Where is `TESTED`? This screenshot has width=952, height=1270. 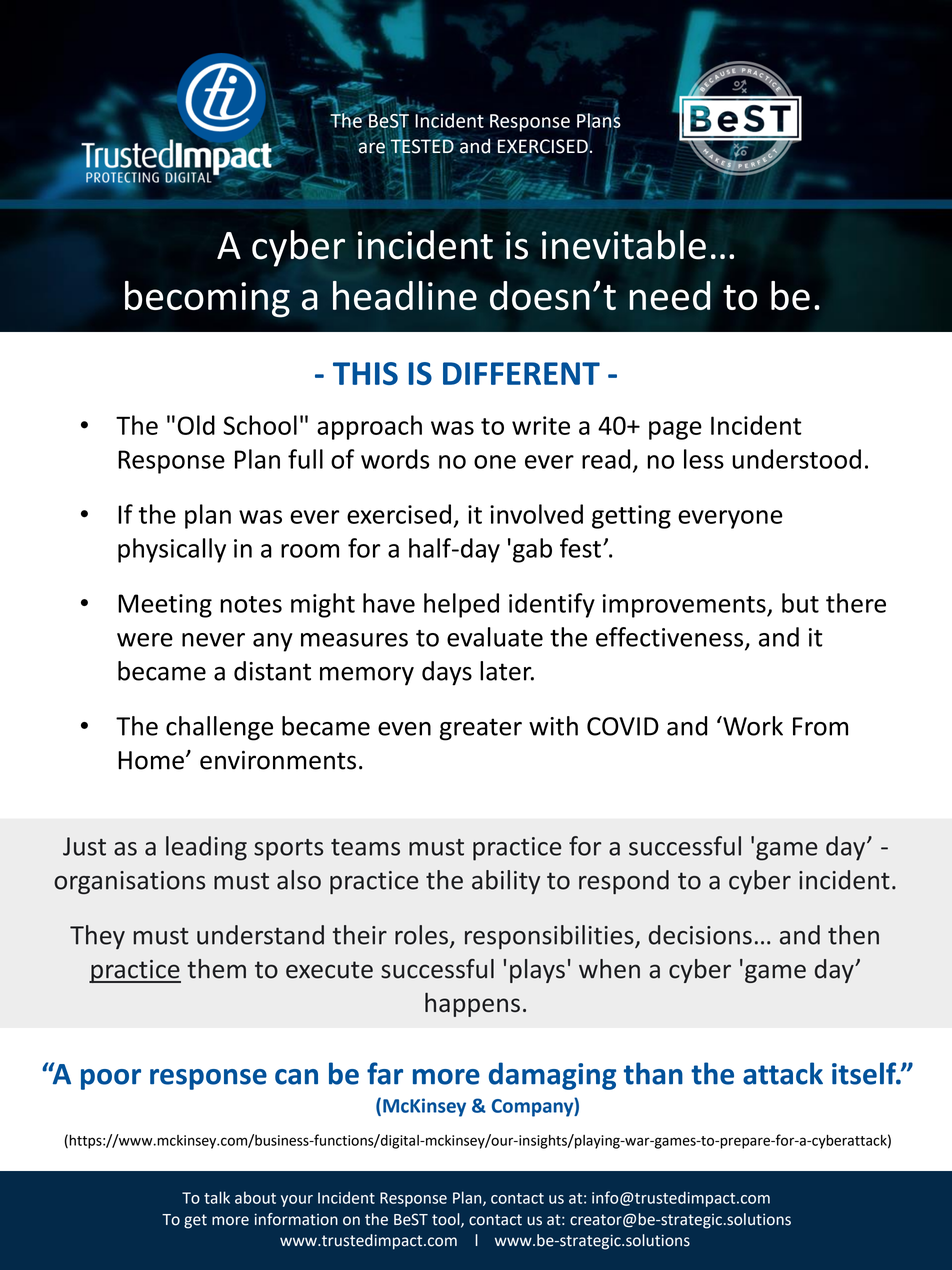 TESTED is located at coordinates (422, 146).
